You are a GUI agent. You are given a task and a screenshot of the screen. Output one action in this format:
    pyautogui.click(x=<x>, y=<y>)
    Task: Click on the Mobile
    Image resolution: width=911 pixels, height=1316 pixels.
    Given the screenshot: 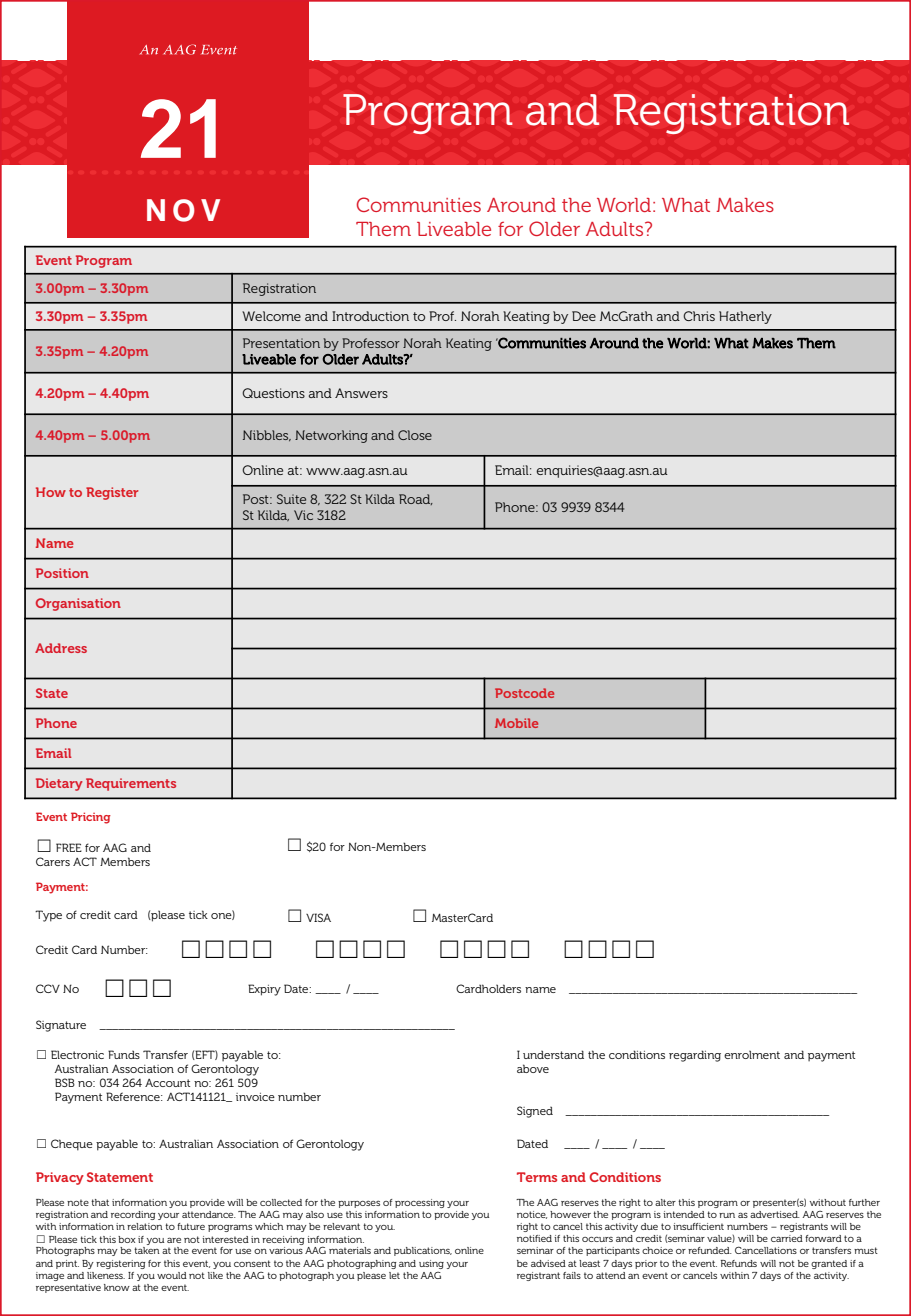 What is the action you would take?
    pyautogui.click(x=516, y=723)
